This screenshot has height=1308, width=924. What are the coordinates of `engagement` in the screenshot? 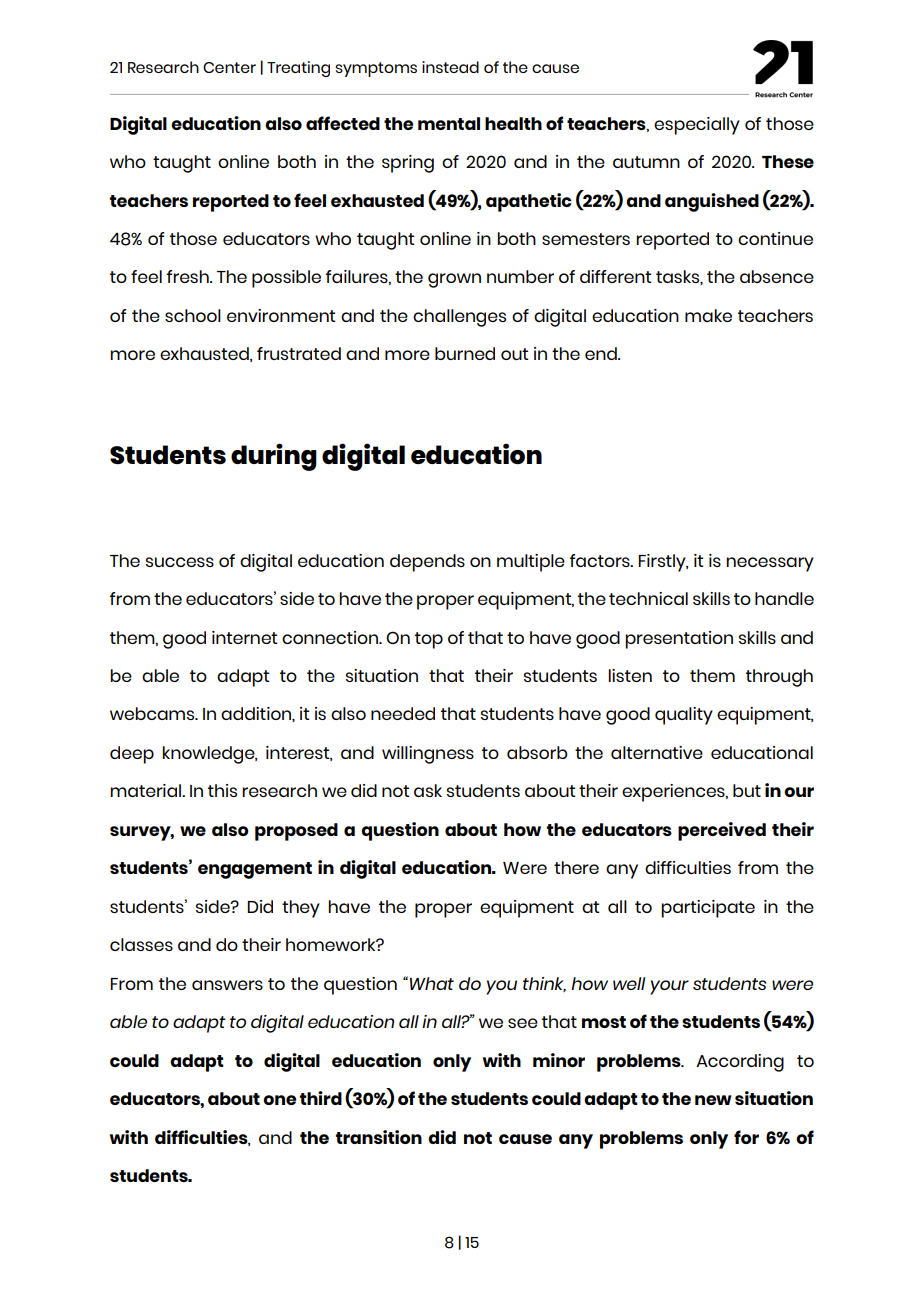 It's located at (255, 870).
